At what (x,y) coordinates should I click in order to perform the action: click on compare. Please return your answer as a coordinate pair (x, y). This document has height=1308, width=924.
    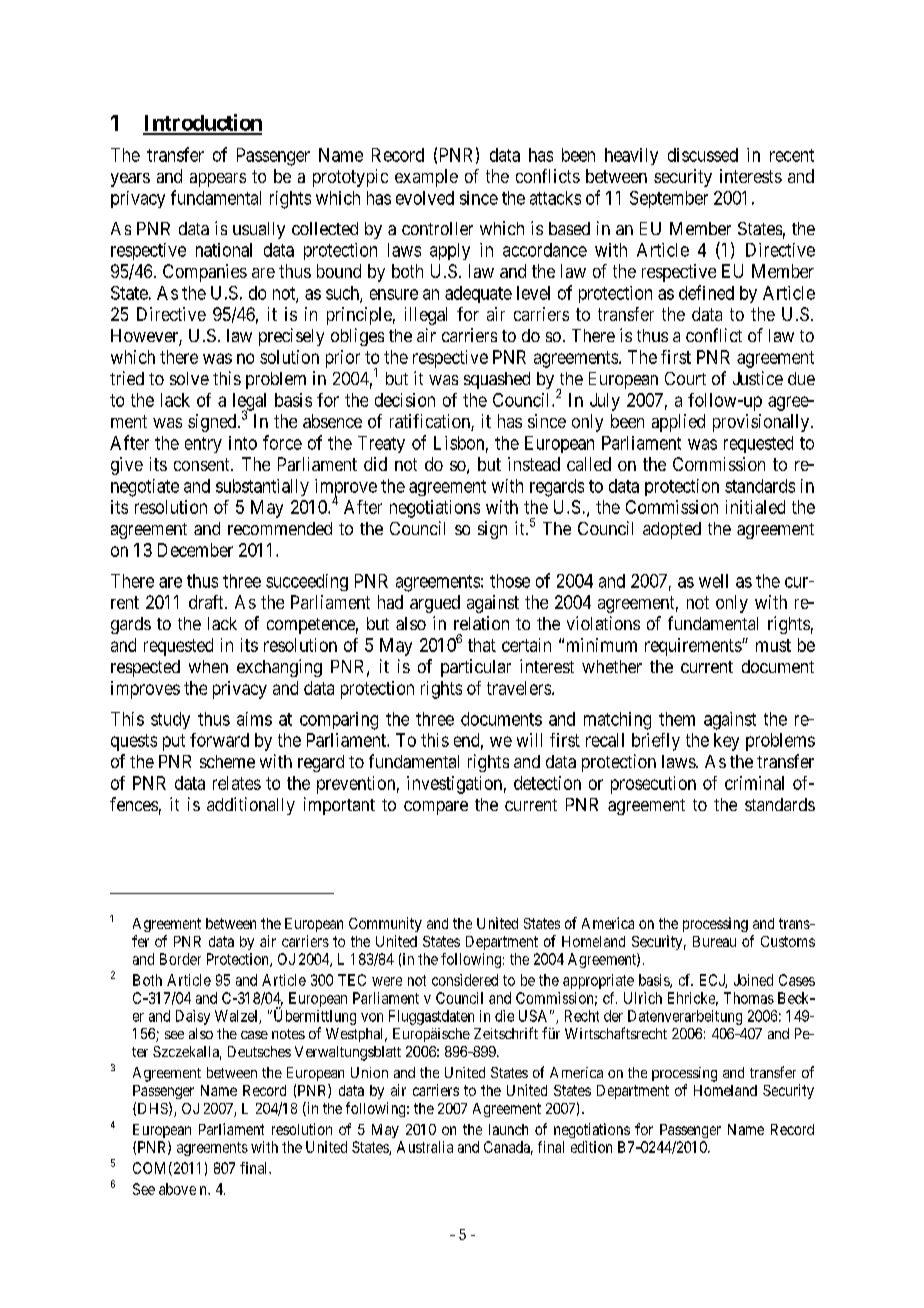
    Looking at the image, I should click on (436, 808).
